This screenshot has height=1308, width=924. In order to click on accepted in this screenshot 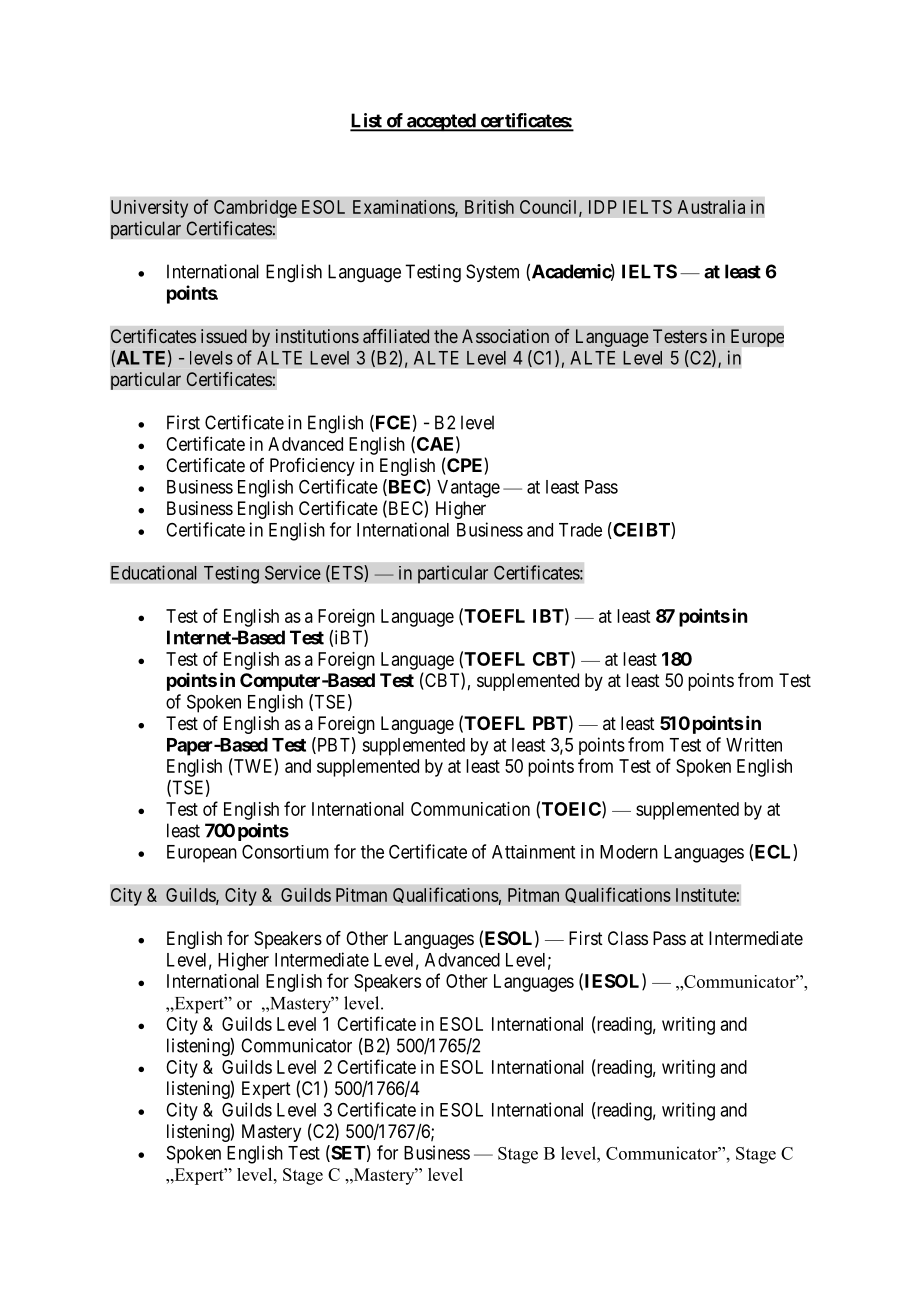, I will do `click(441, 122)`.
